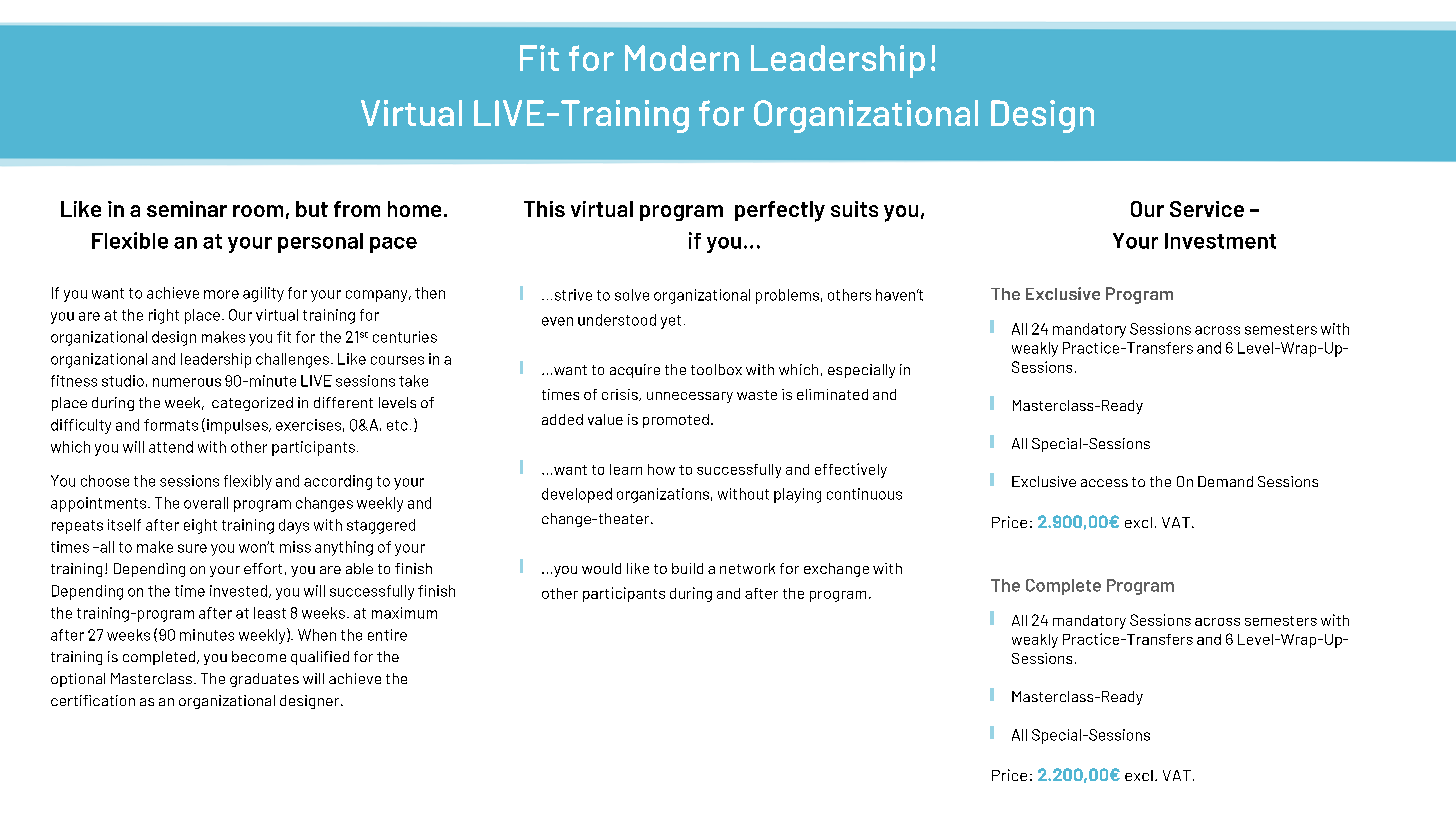 The width and height of the screenshot is (1456, 819). Describe the element at coordinates (832, 394) in the screenshot. I see `eliminated` at that location.
